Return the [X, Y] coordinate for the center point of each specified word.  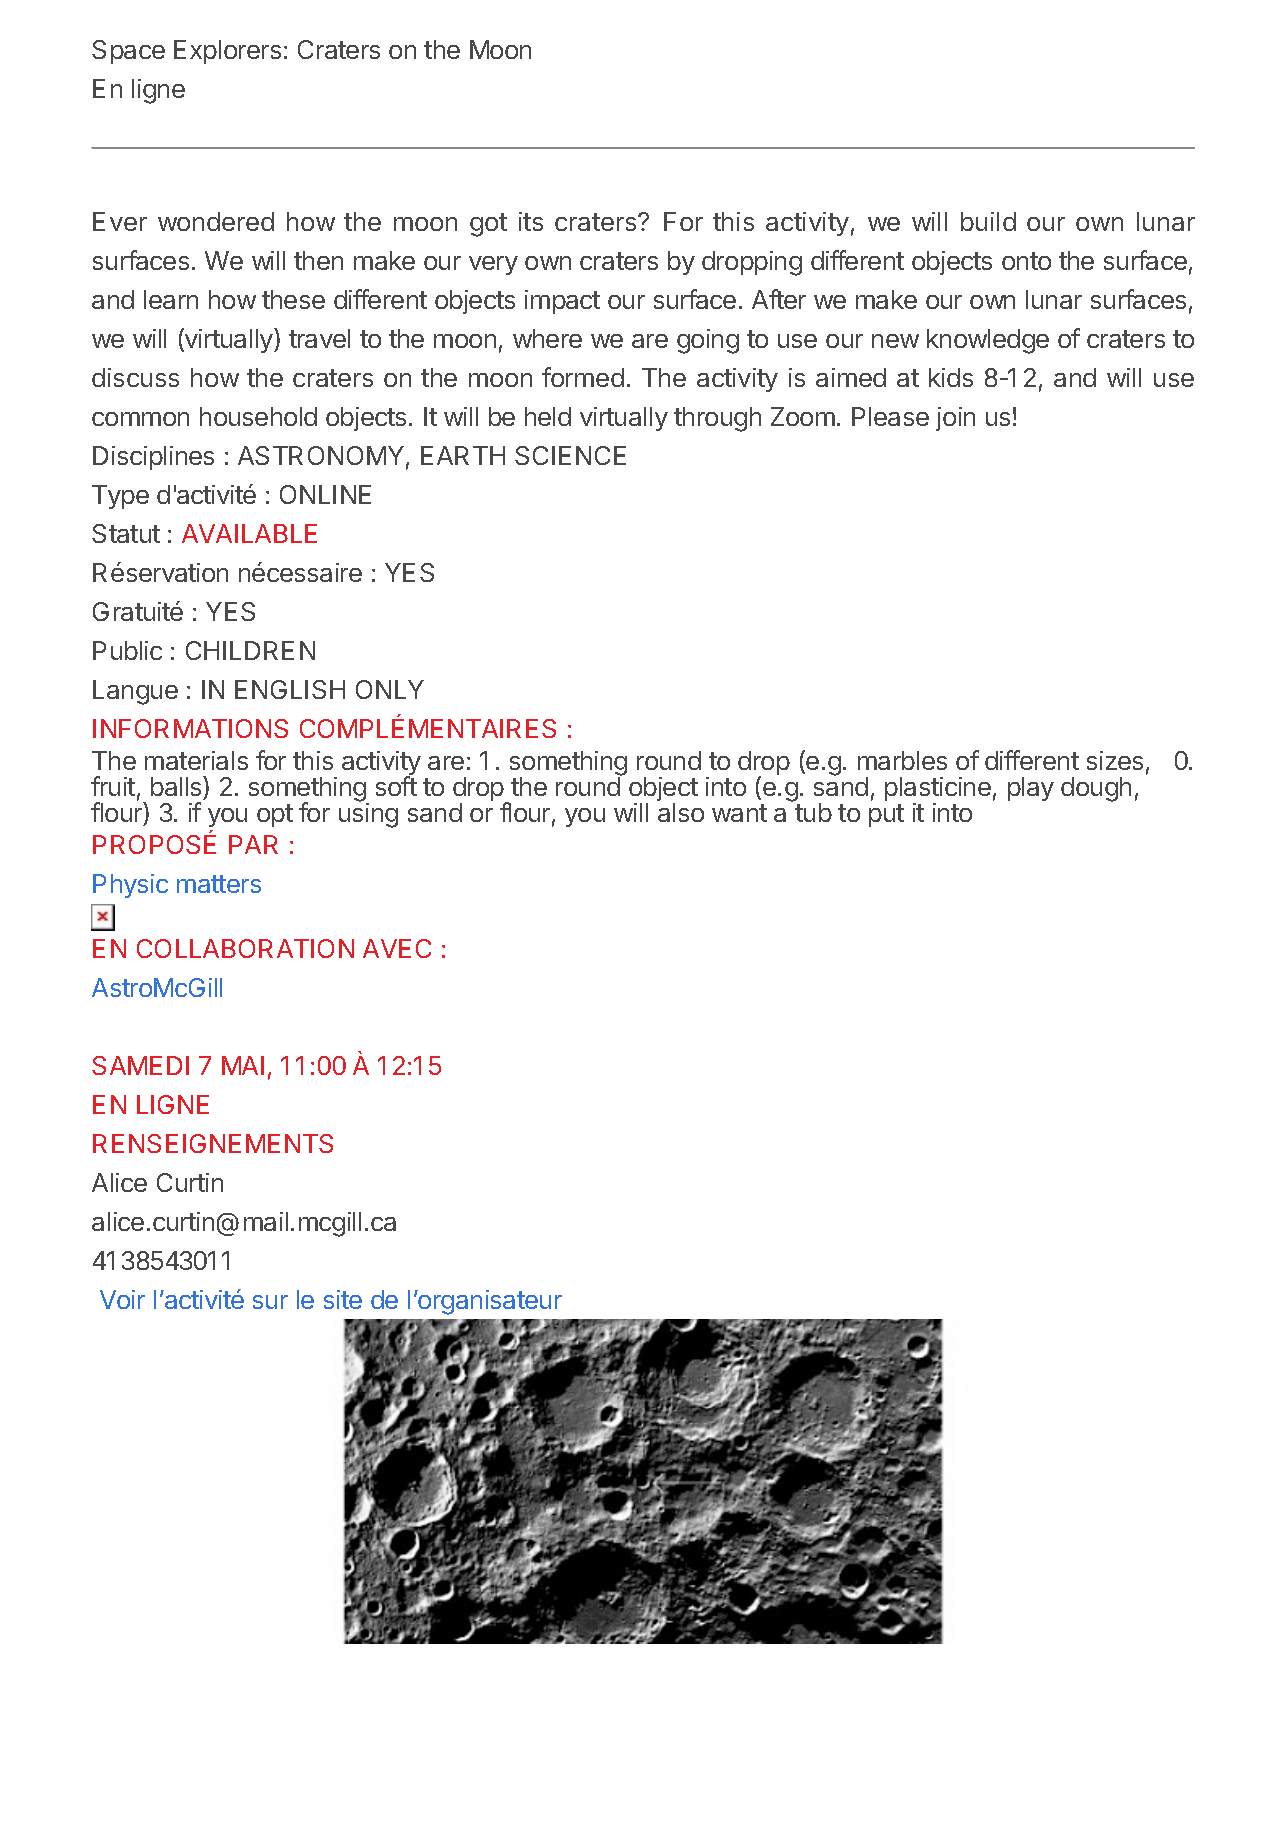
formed [583, 377]
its [531, 221]
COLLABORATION [245, 948]
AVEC [397, 948]
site [343, 1299]
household [258, 416]
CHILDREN [250, 650]
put [886, 815]
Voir [122, 1299]
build [988, 221]
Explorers [227, 52]
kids [951, 377]
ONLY [390, 689]
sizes [1115, 760]
